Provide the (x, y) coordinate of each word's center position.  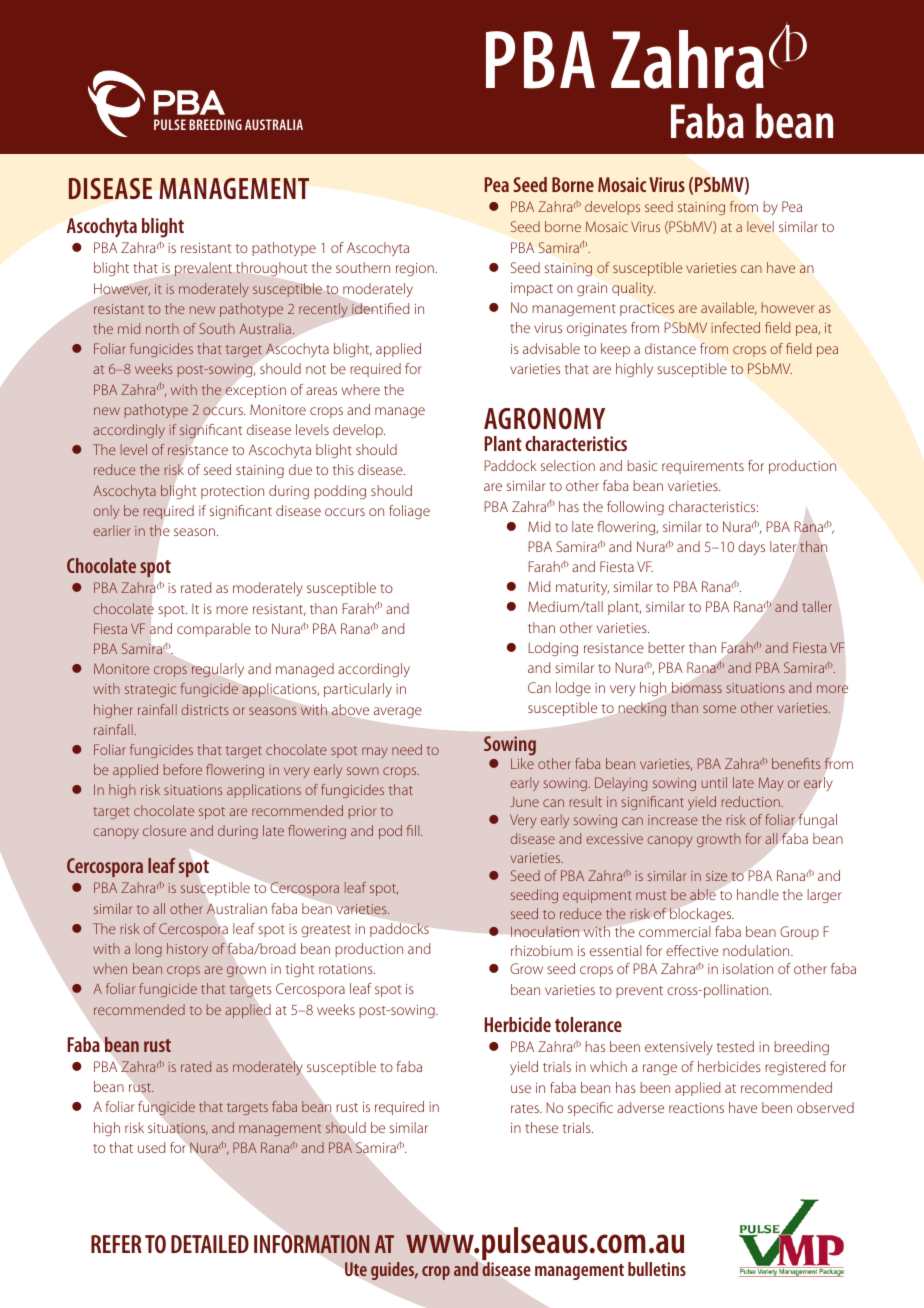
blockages (702, 915)
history (187, 950)
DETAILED (210, 1244)
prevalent (203, 269)
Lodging (553, 649)
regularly (218, 670)
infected (735, 327)
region (416, 269)
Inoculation (545, 931)
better (666, 647)
